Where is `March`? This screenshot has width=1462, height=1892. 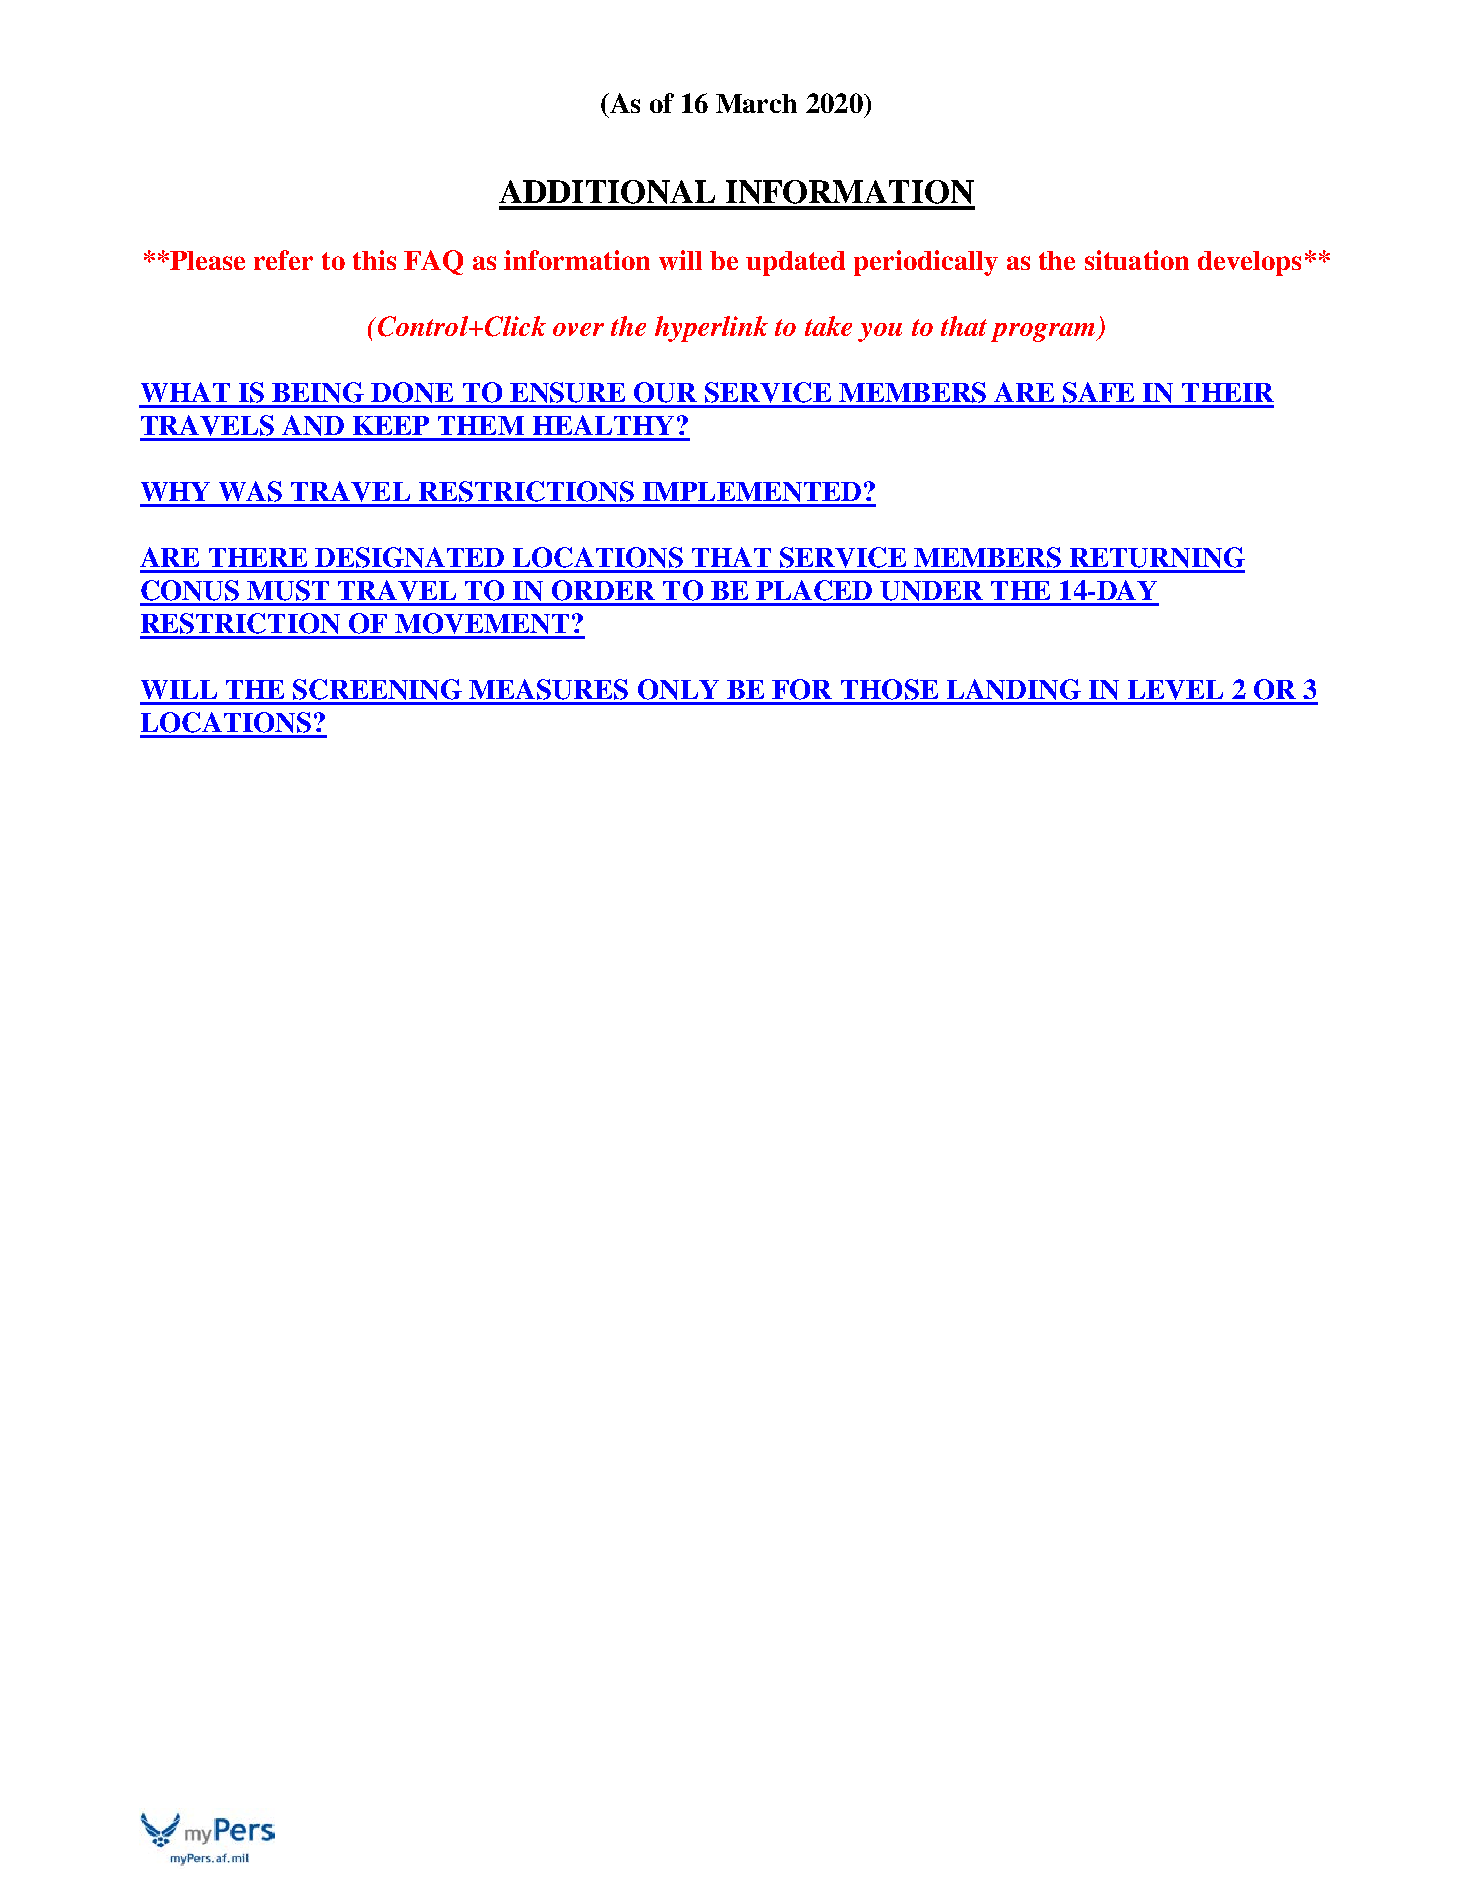
March is located at coordinates (756, 103).
